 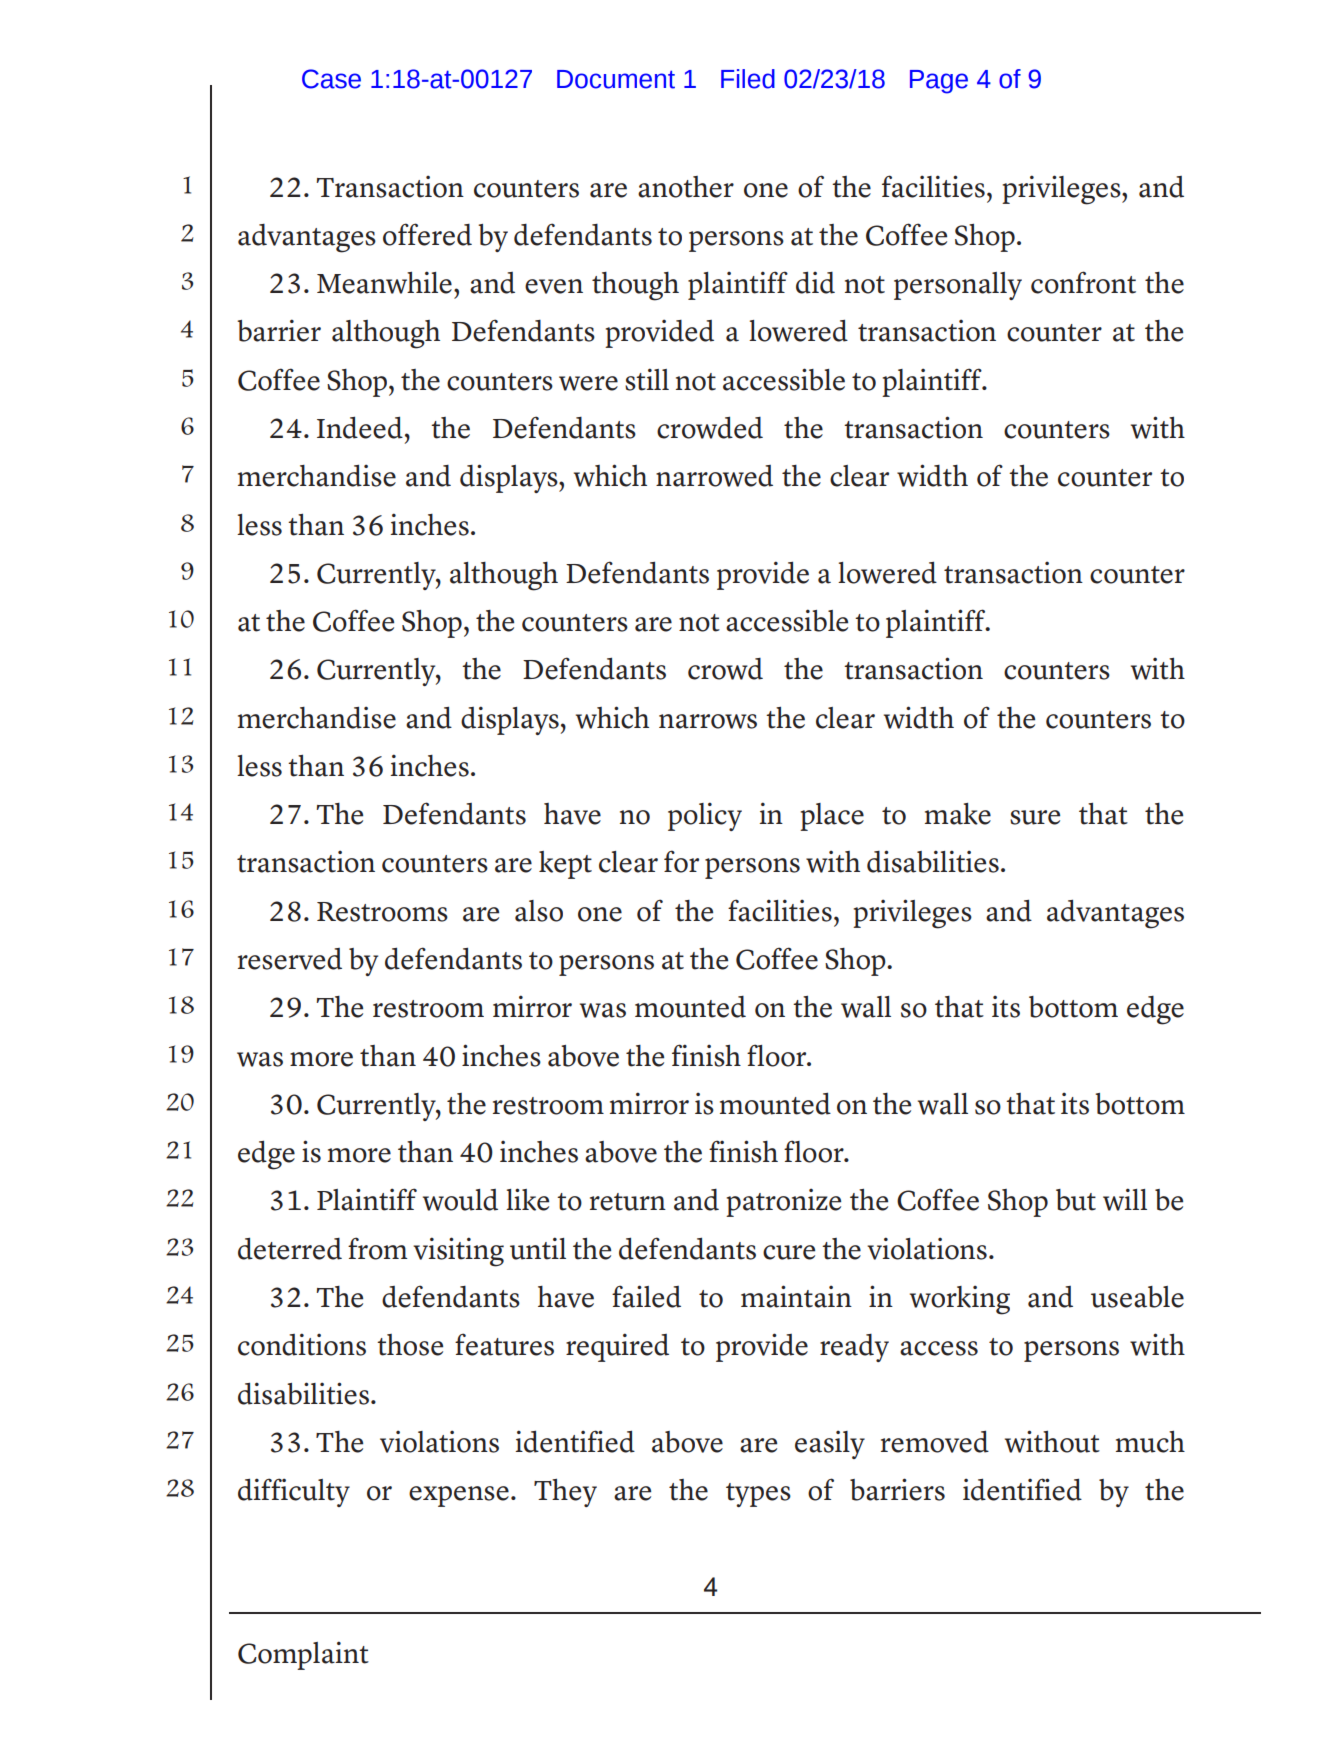 What do you see at coordinates (714, 476) in the screenshot?
I see `narrowed` at bounding box center [714, 476].
